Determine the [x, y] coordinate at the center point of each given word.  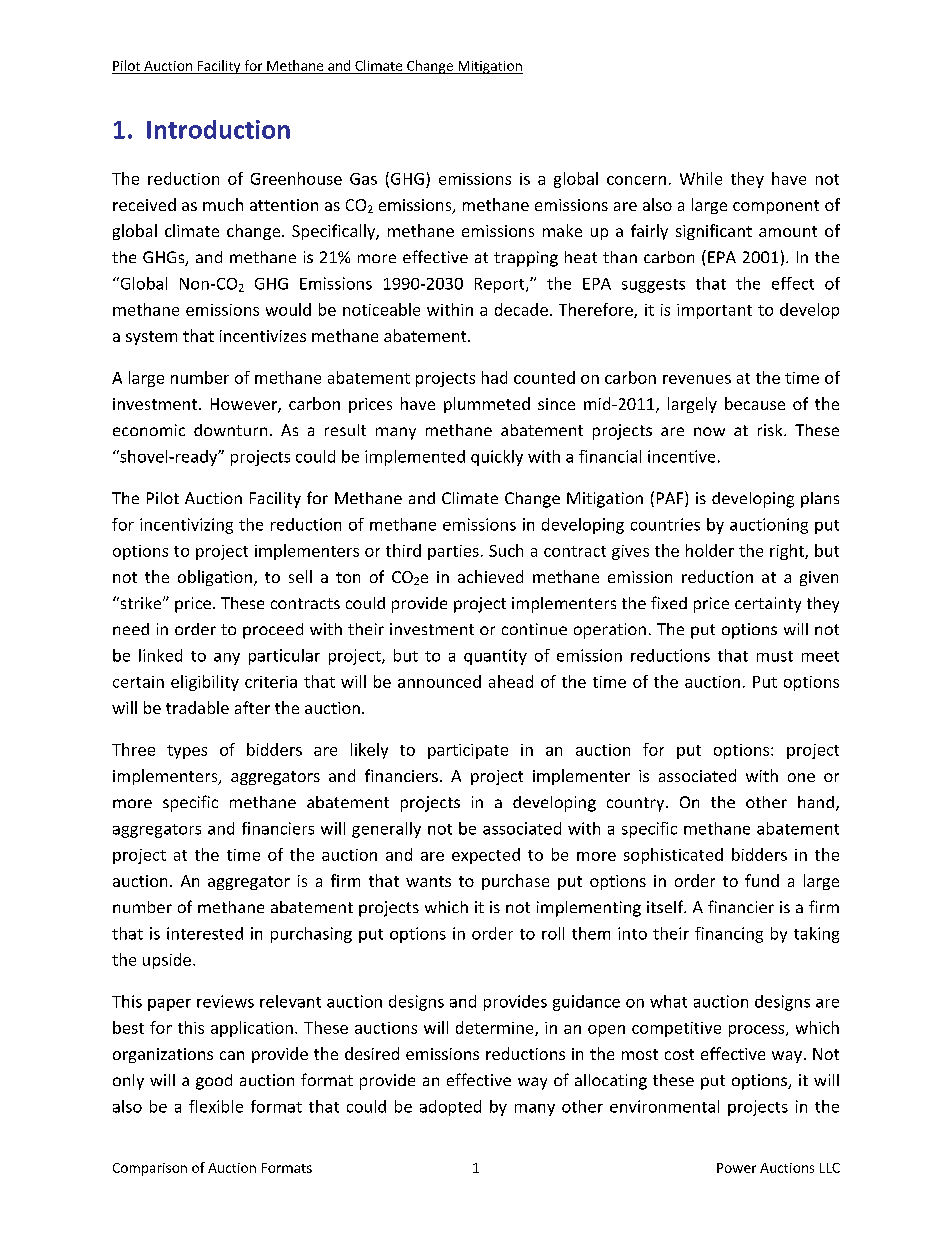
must [775, 656]
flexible [216, 1106]
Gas [363, 179]
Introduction [218, 129]
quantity [495, 657]
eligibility [205, 683]
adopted [450, 1108]
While [701, 178]
